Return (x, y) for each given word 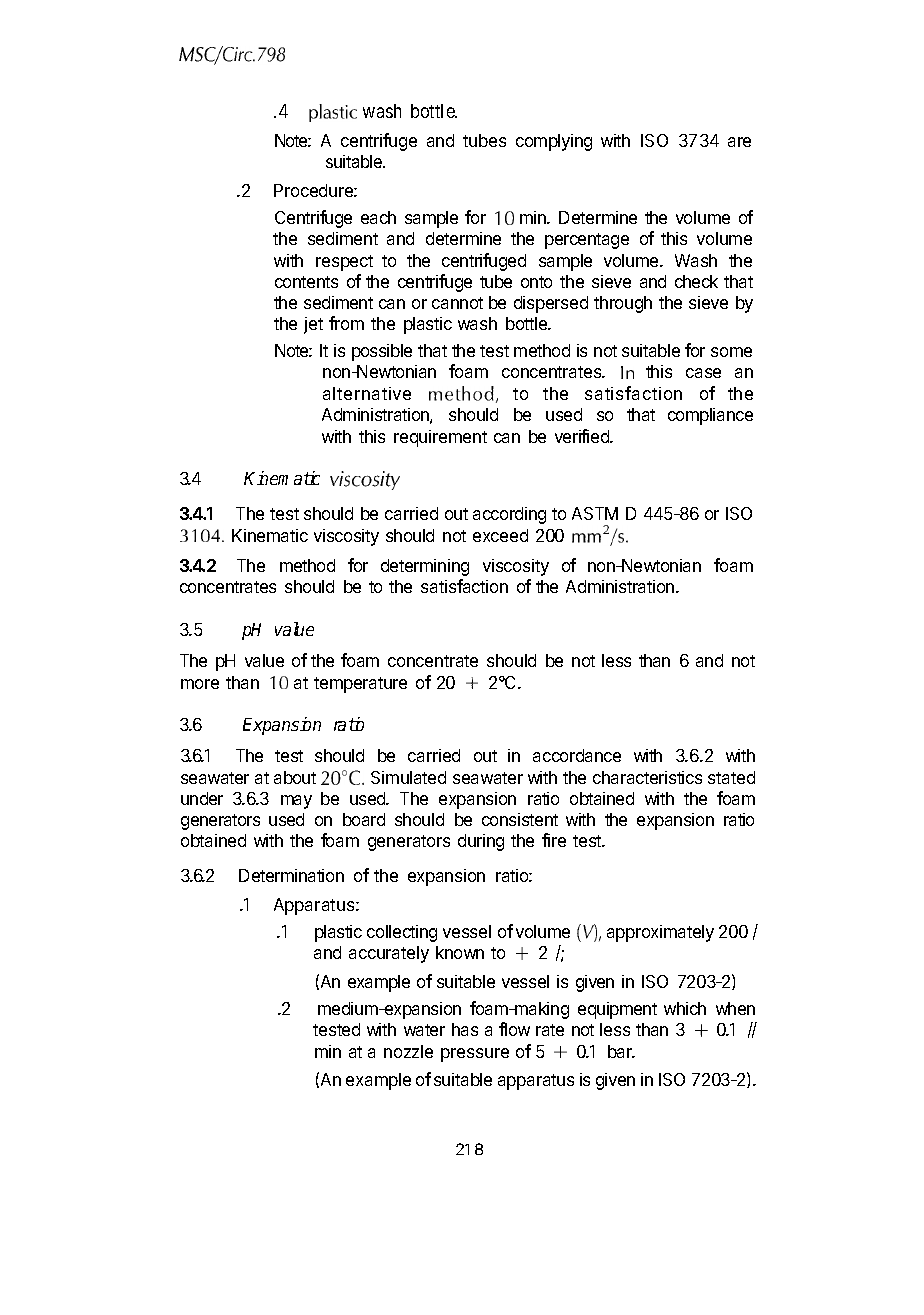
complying (554, 142)
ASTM (595, 513)
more (200, 684)
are (739, 142)
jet (313, 325)
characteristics (647, 777)
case (703, 373)
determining (425, 567)
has (465, 1029)
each (378, 217)
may (296, 802)
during (481, 842)
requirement (440, 438)
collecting (402, 933)
